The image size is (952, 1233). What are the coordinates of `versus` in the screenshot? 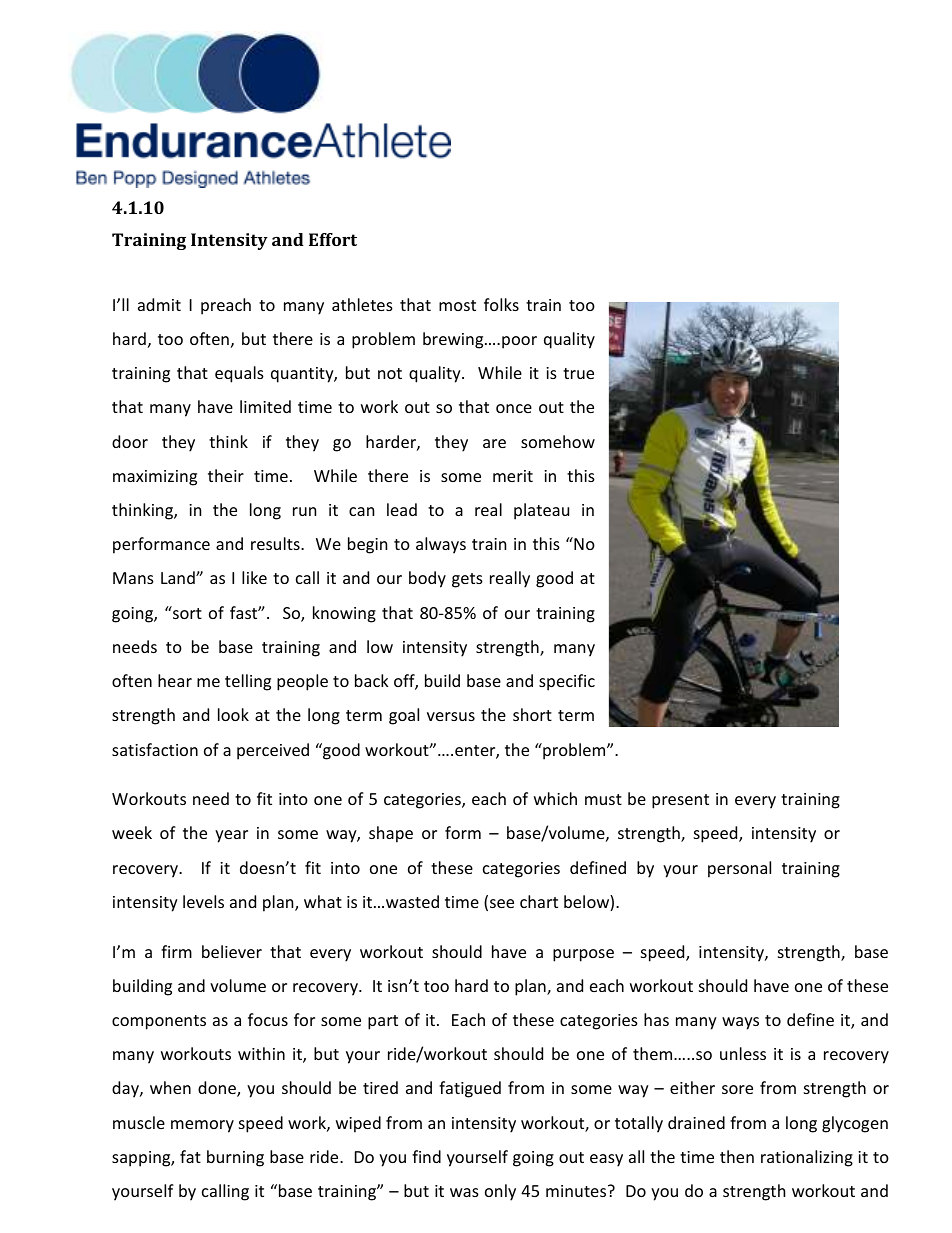 It's located at (451, 716).
